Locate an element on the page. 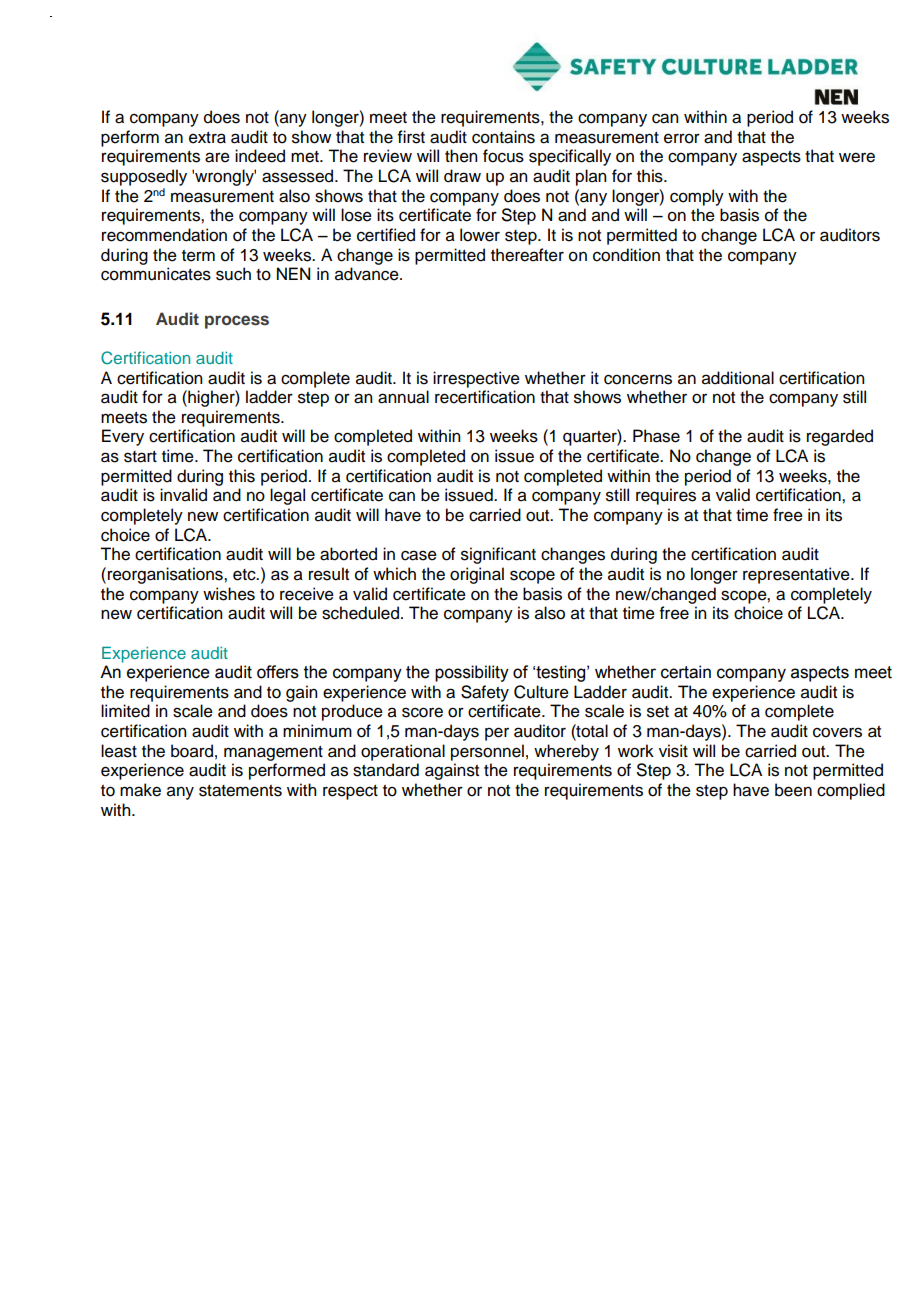 This image has width=924, height=1307. additional is located at coordinates (738, 378).
